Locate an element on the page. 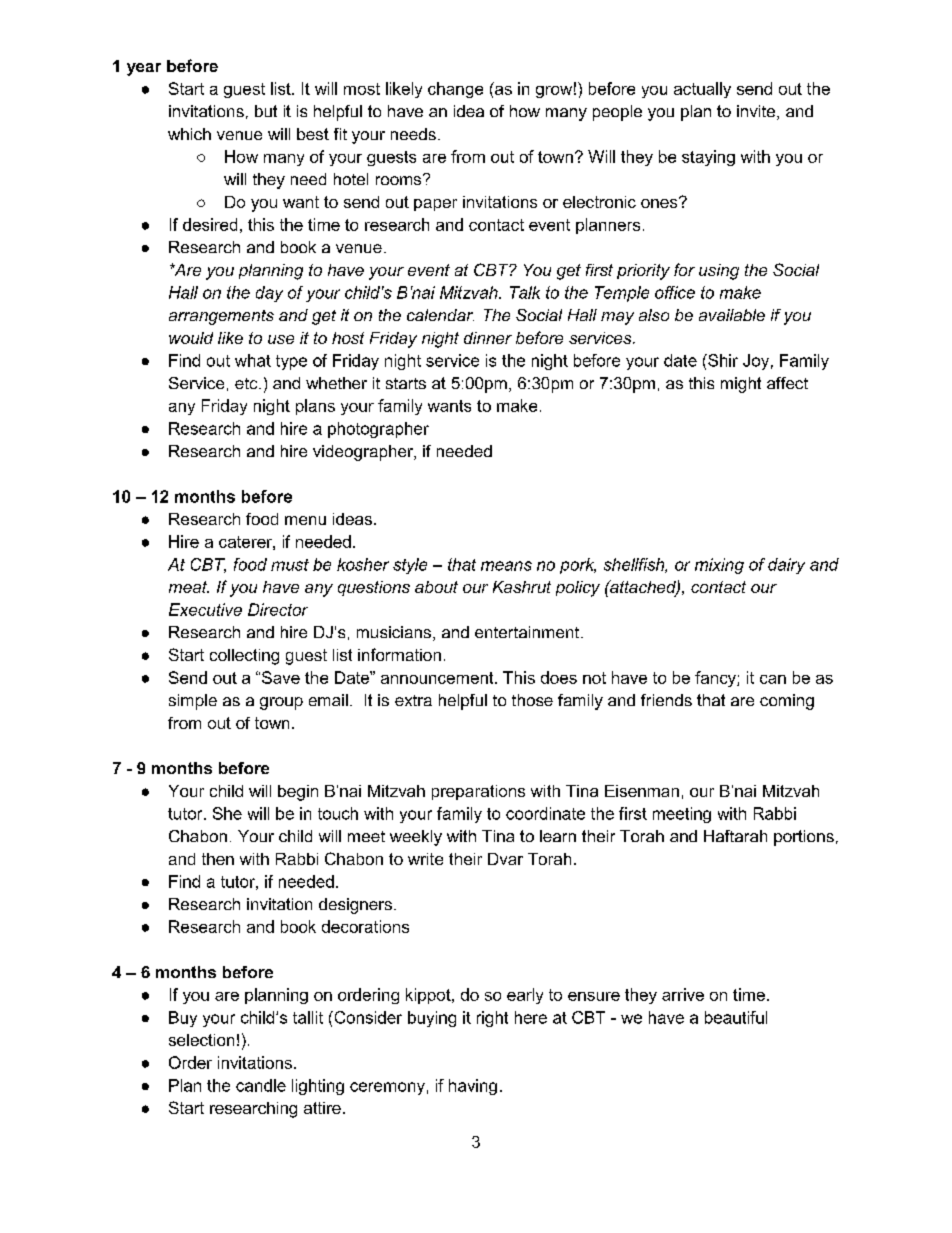 The image size is (952, 1233). preparations is located at coordinates (478, 792).
